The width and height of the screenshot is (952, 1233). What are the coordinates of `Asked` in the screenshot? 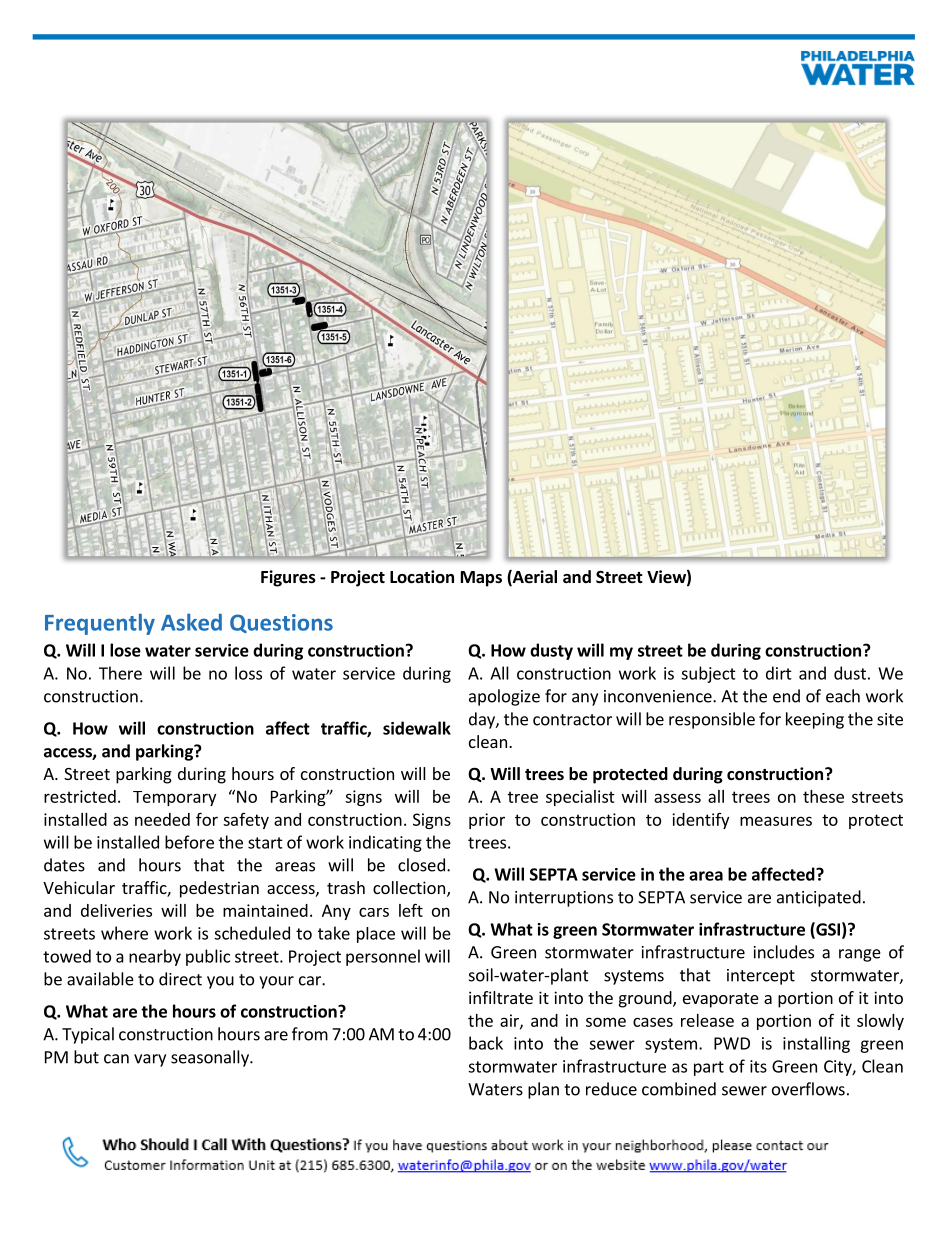 It's located at (191, 622).
